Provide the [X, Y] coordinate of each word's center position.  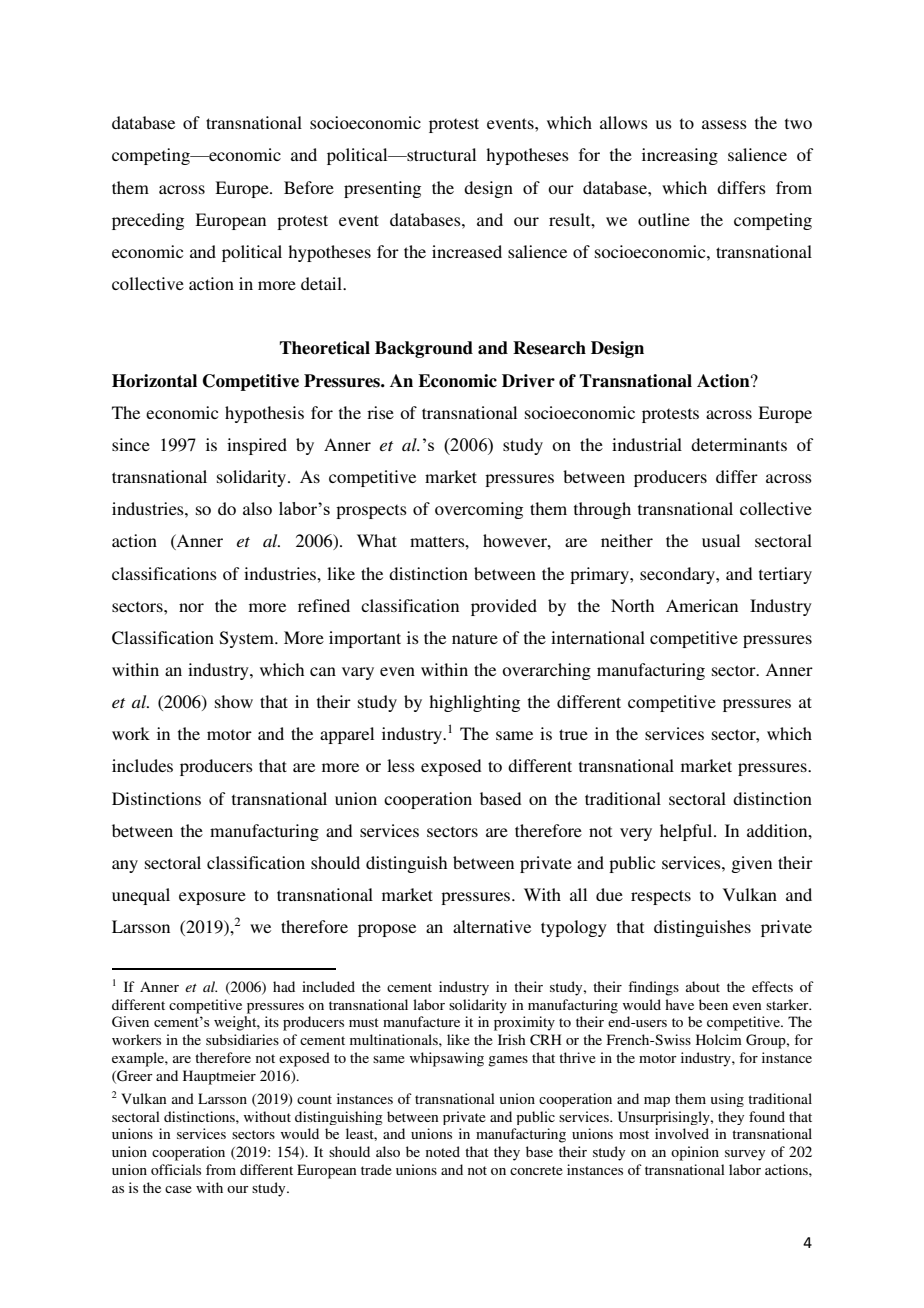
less [401, 765]
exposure [212, 898]
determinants [739, 444]
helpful [687, 832]
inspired [257, 446]
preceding [148, 221]
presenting [382, 189]
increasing [680, 156]
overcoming [479, 510]
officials [176, 1169]
